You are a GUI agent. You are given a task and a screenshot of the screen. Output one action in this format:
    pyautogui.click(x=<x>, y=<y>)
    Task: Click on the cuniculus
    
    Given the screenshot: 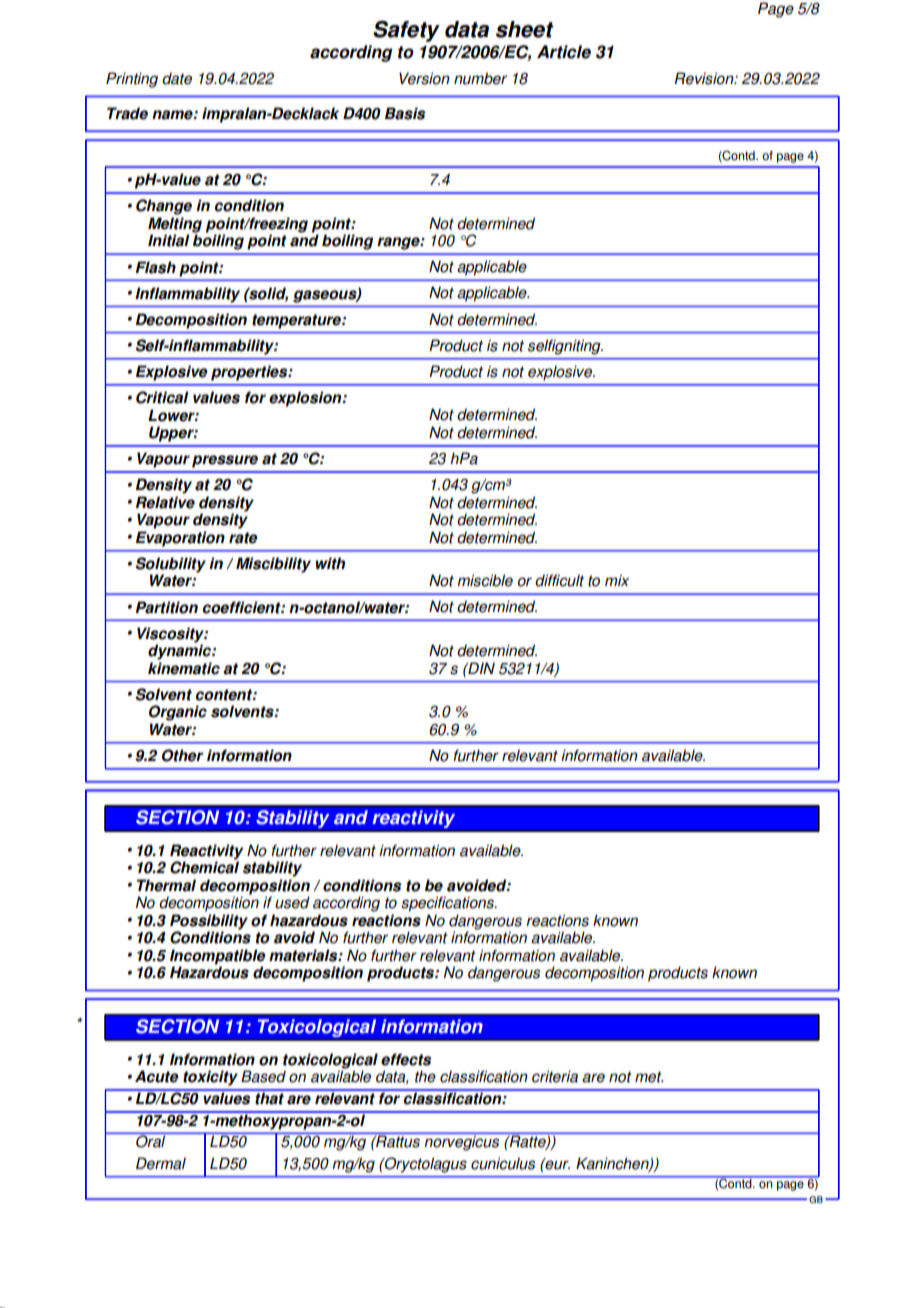 What is the action you would take?
    pyautogui.click(x=503, y=1163)
